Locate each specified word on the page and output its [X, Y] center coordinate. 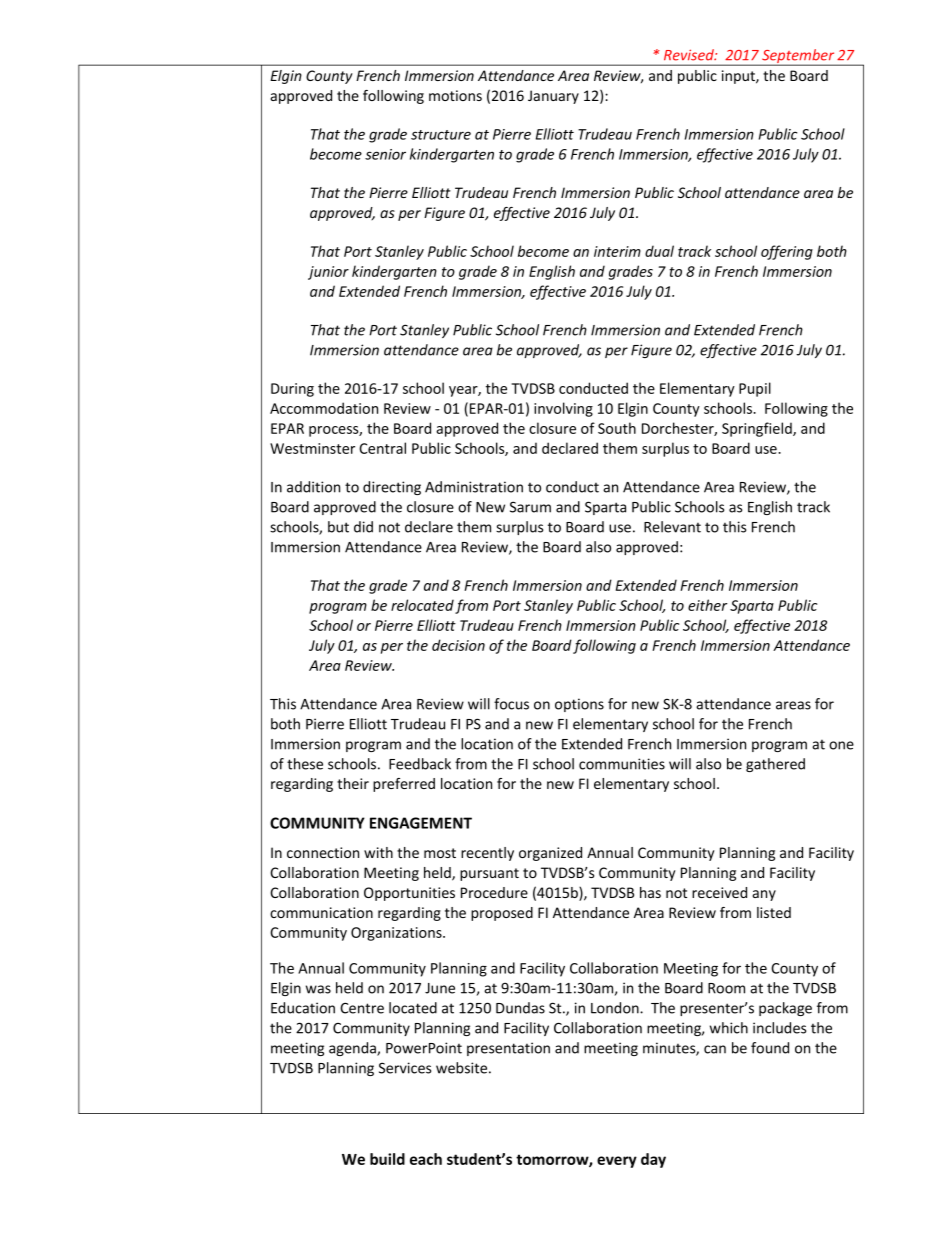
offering [787, 252]
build [387, 1159]
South [617, 428]
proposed [502, 914]
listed [774, 912]
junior [328, 273]
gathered [775, 765]
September [798, 57]
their [353, 783]
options [579, 705]
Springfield [758, 429]
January [553, 97]
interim [617, 251]
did [363, 527]
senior [385, 154]
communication [321, 912]
